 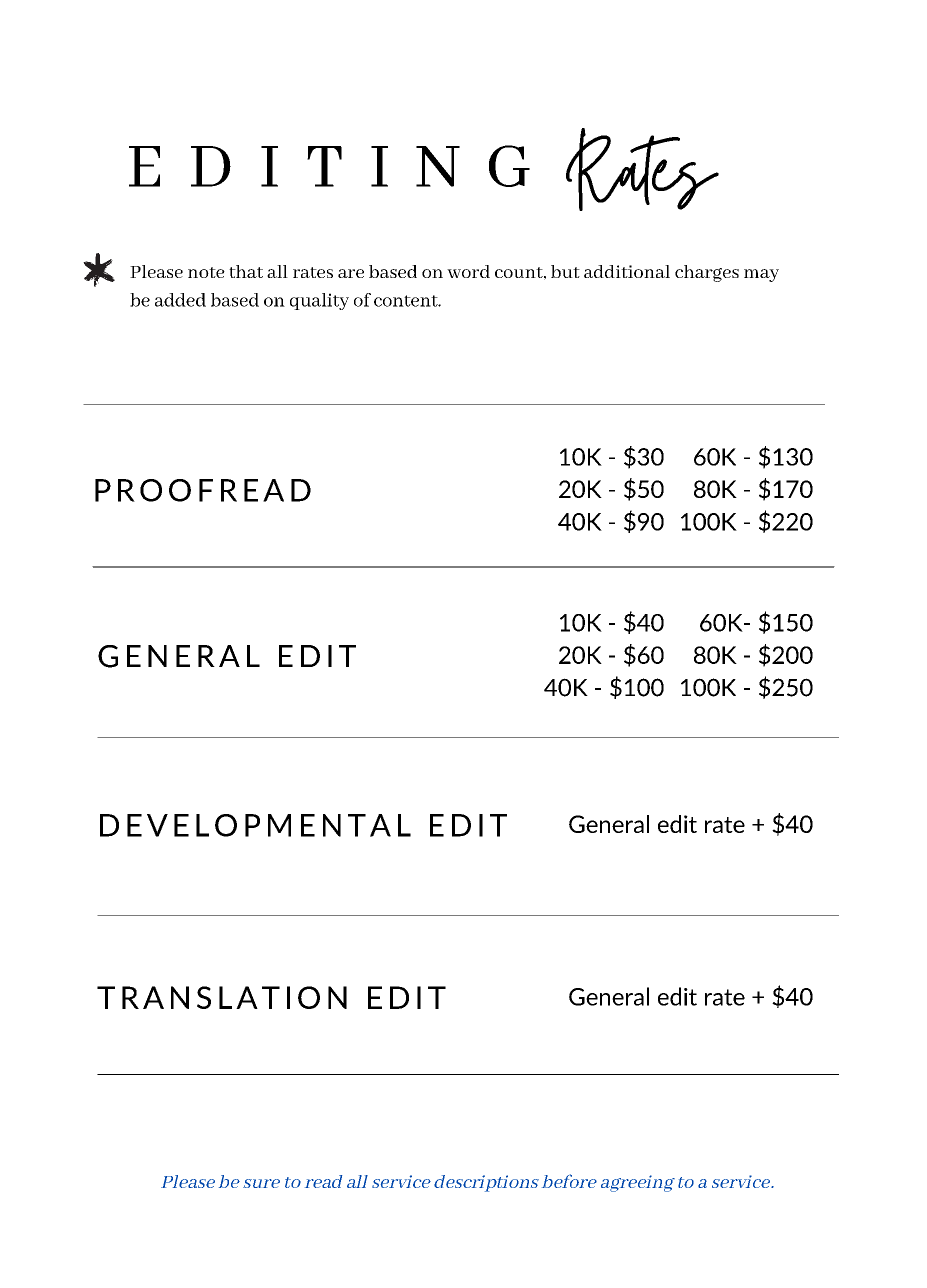 What do you see at coordinates (261, 1183) in the page?
I see `sure` at bounding box center [261, 1183].
